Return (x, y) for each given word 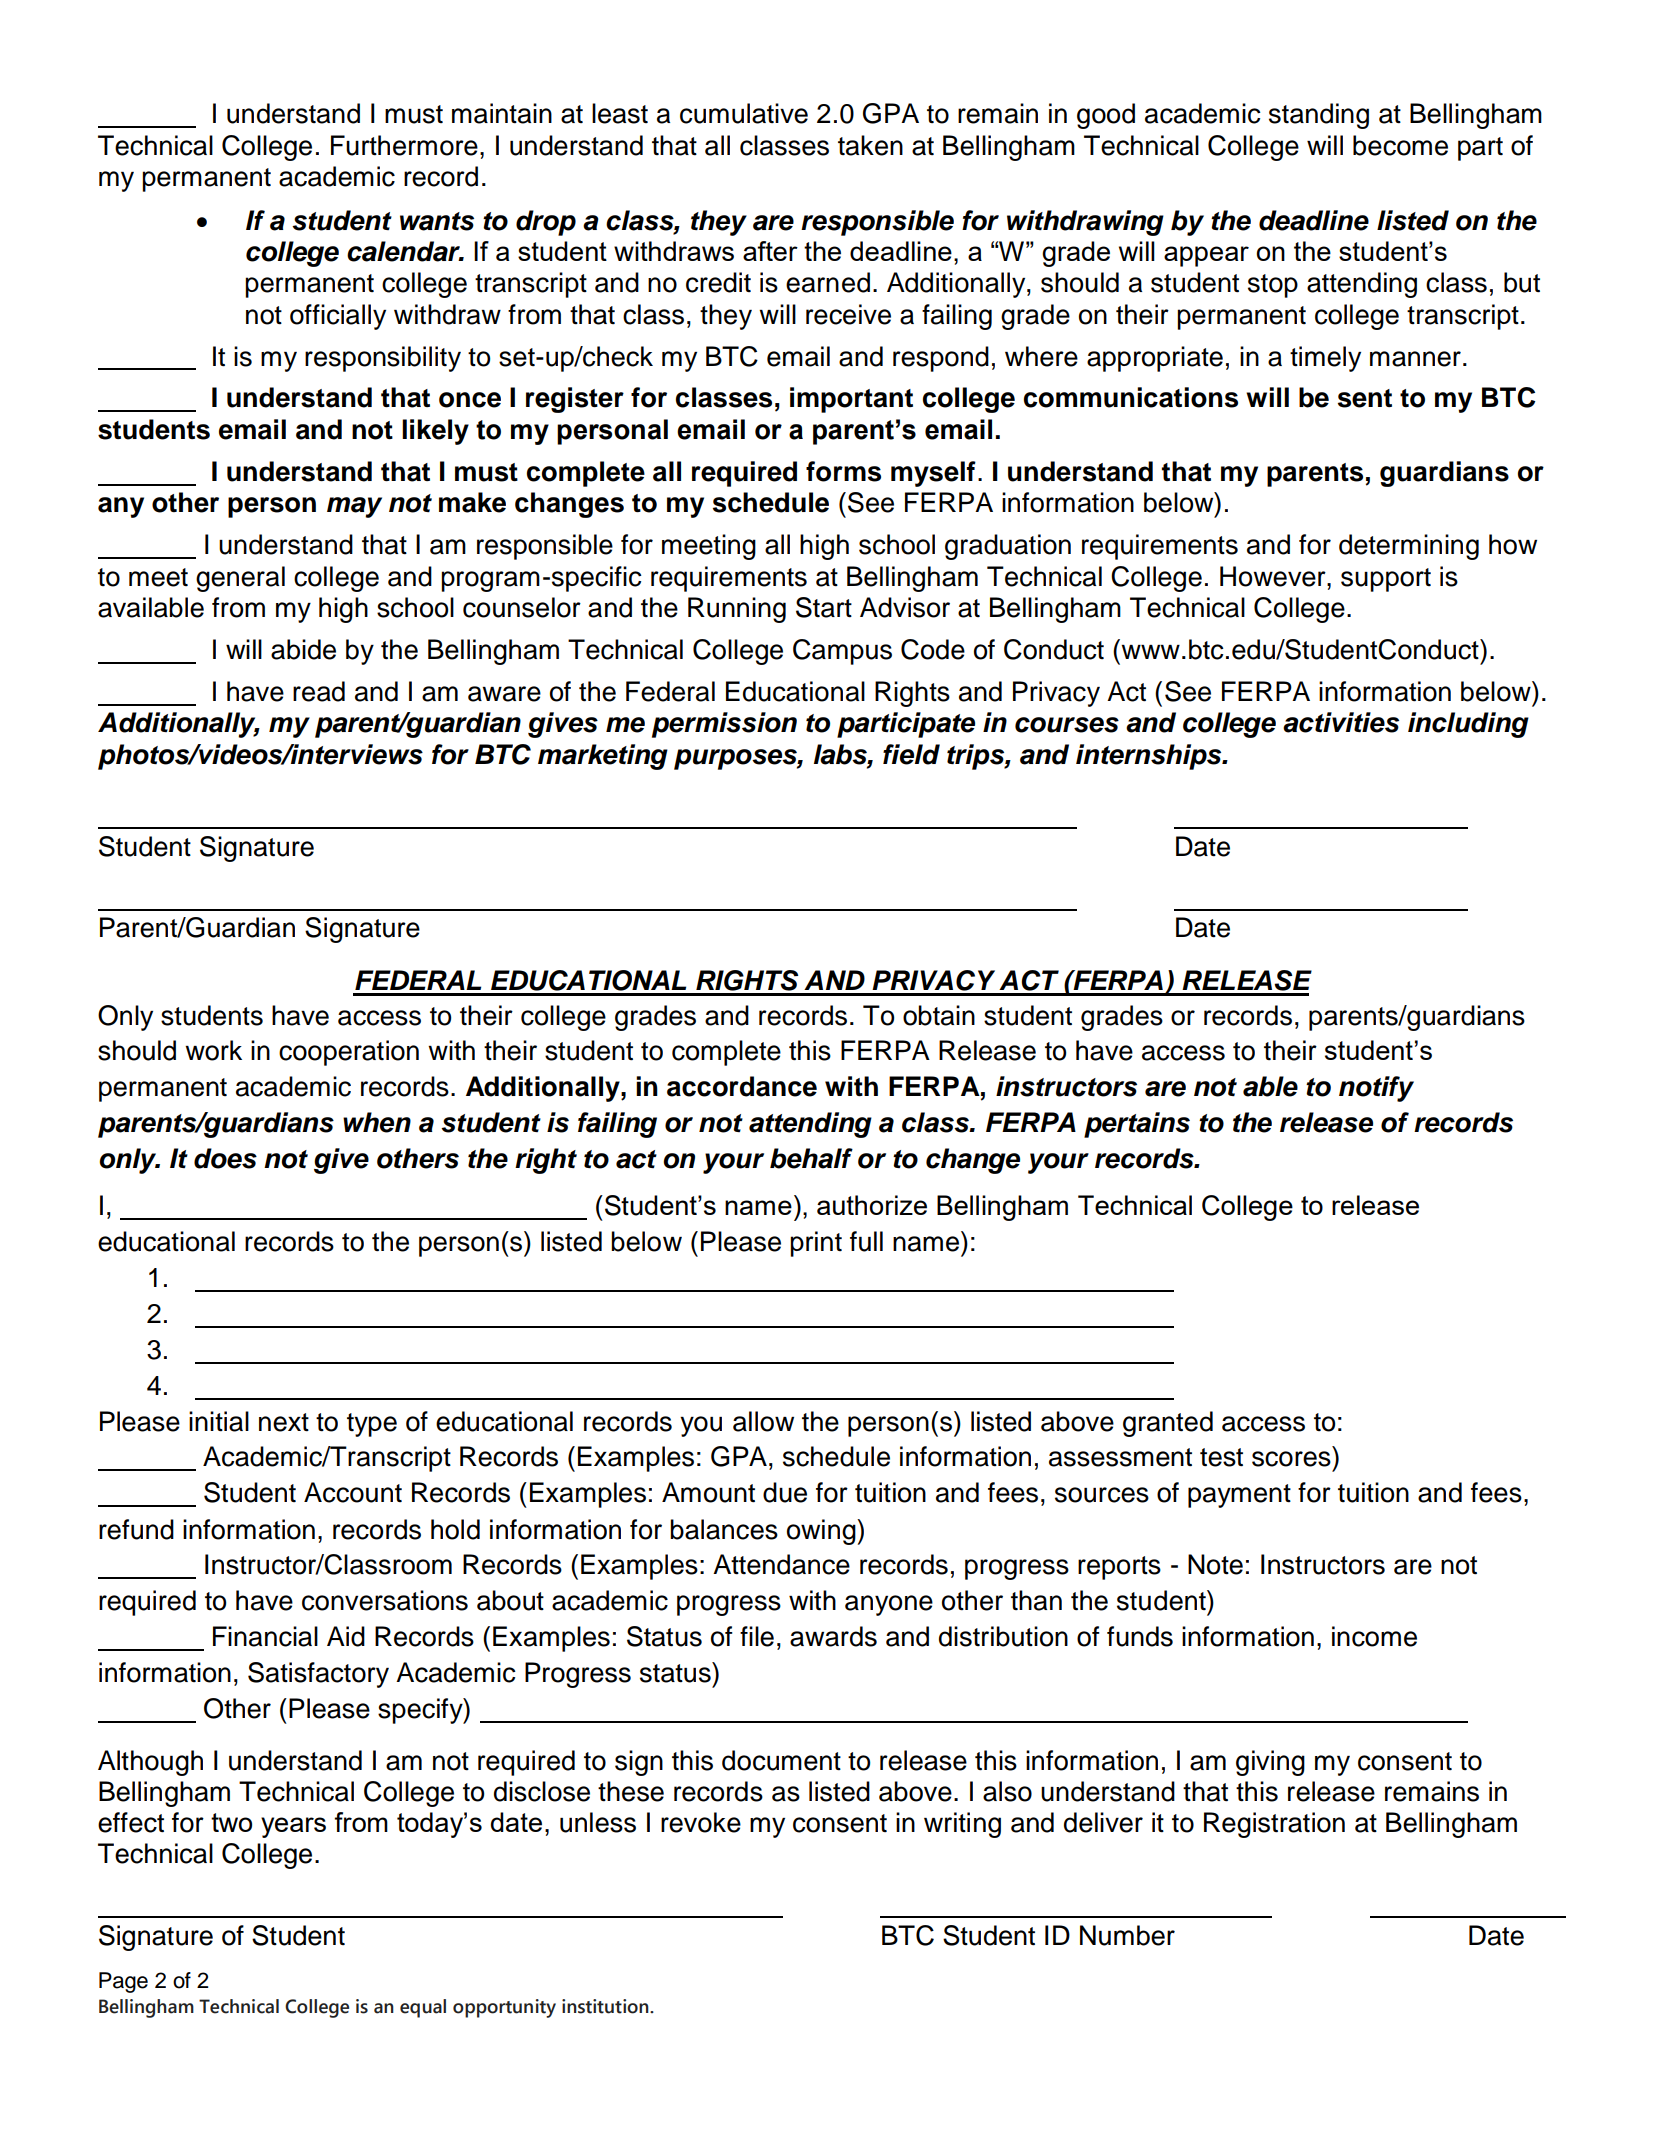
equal (423, 2008)
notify (1376, 1089)
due (785, 1492)
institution (606, 2006)
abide (303, 649)
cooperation (349, 1053)
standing (1319, 116)
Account (353, 1492)
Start (824, 607)
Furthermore (404, 145)
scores (1291, 1459)
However (1274, 576)
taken (870, 145)
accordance (742, 1086)
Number (1127, 1935)
